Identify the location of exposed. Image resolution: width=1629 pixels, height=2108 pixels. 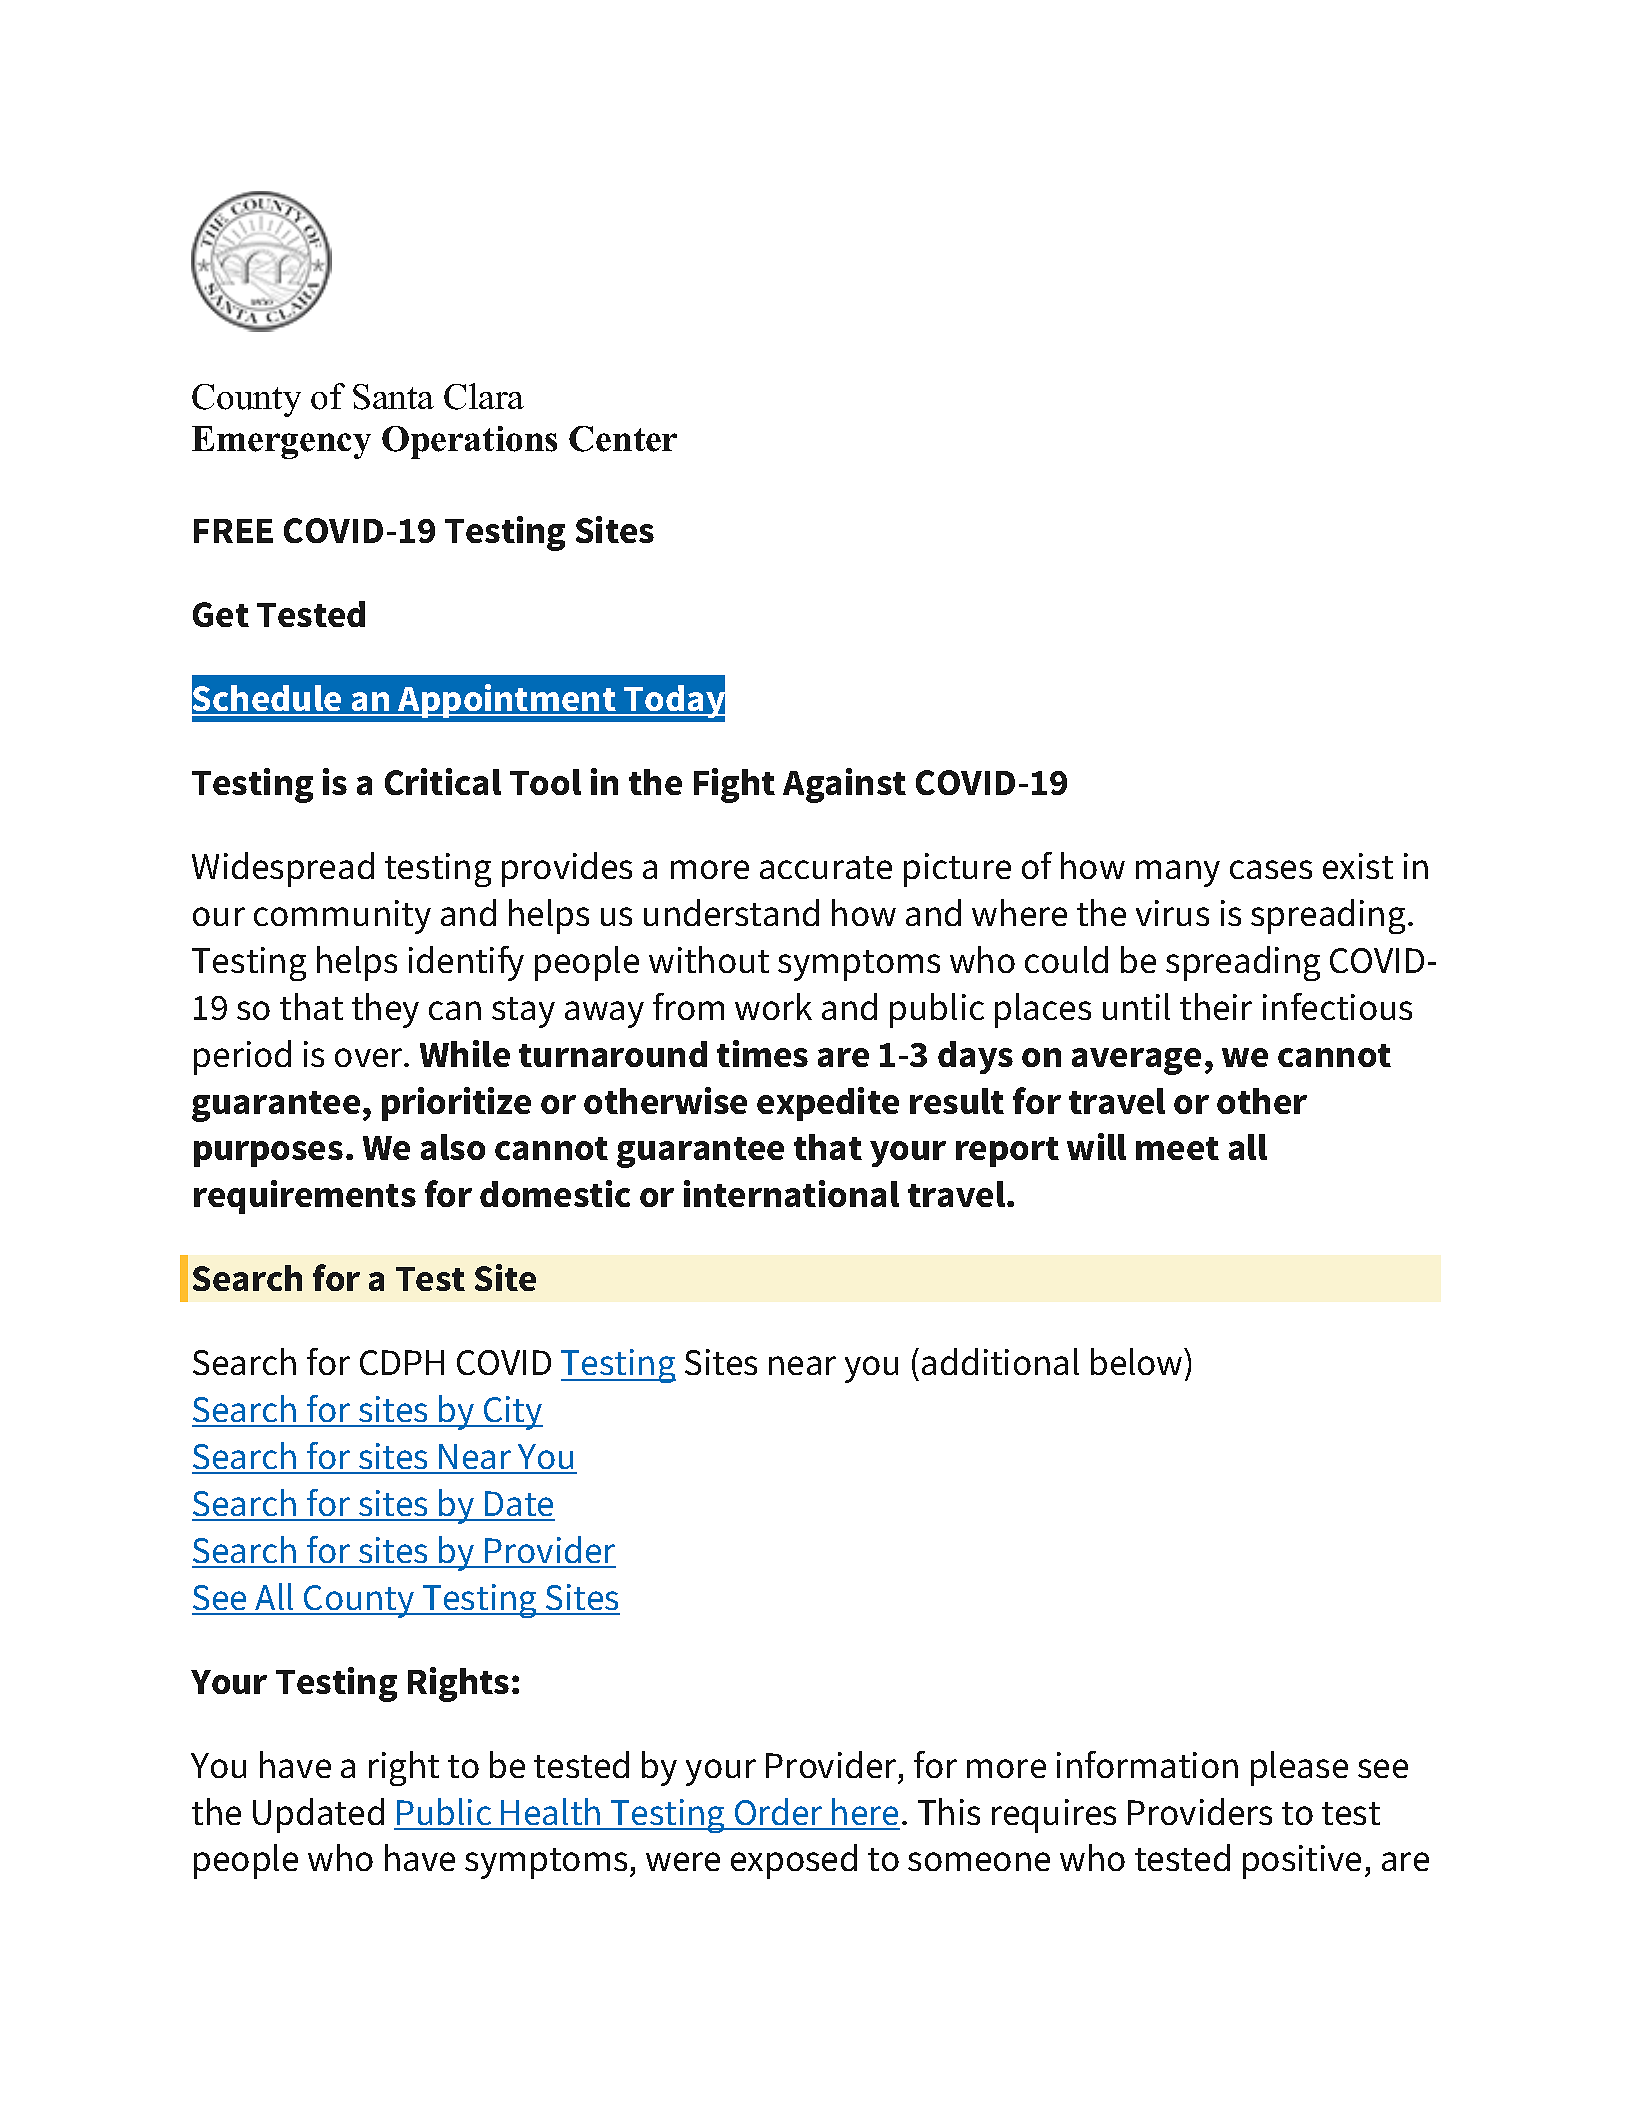
(794, 1861).
